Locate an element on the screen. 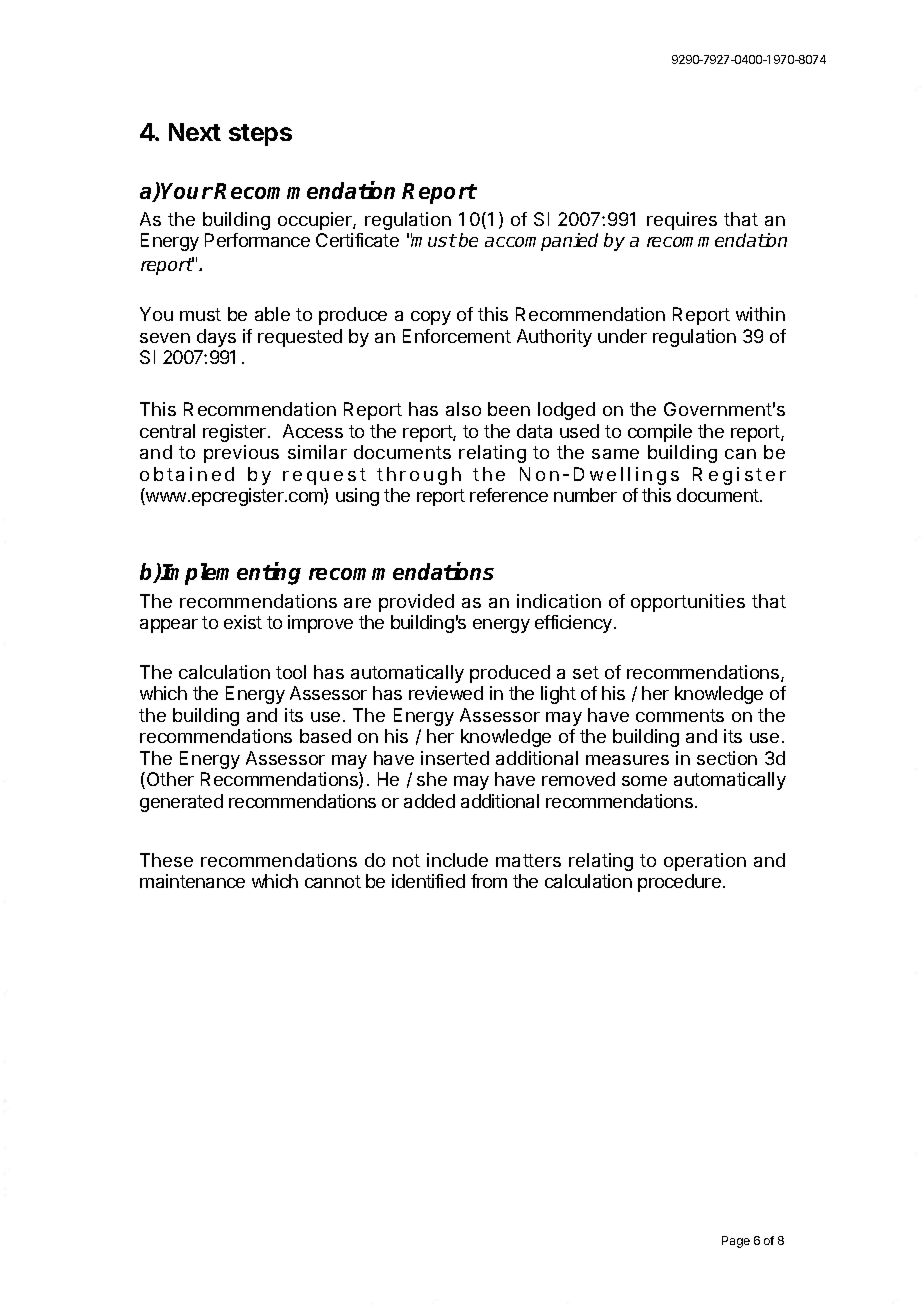  reviewed is located at coordinates (446, 693).
